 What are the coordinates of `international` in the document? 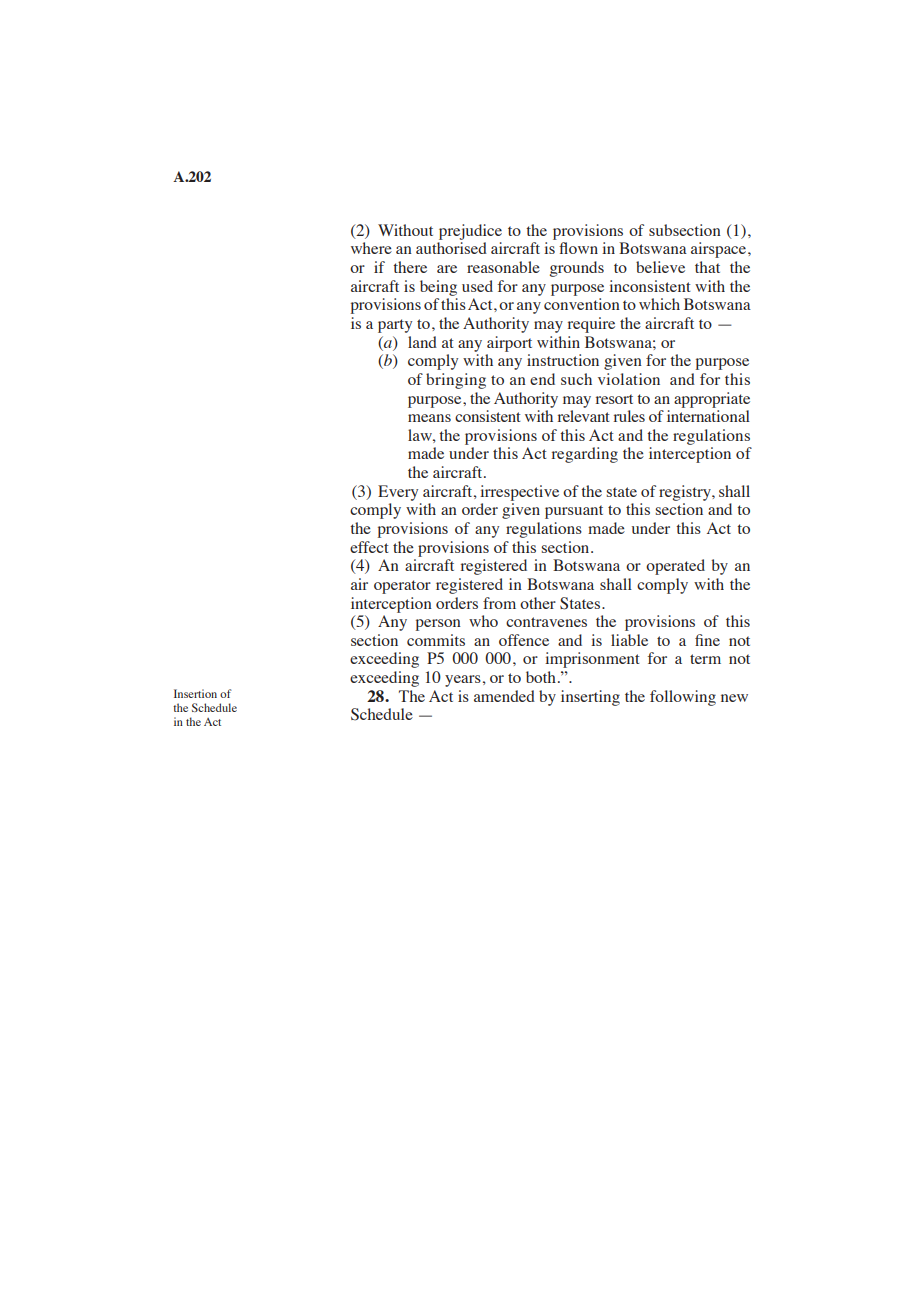 It's located at (708, 416).
